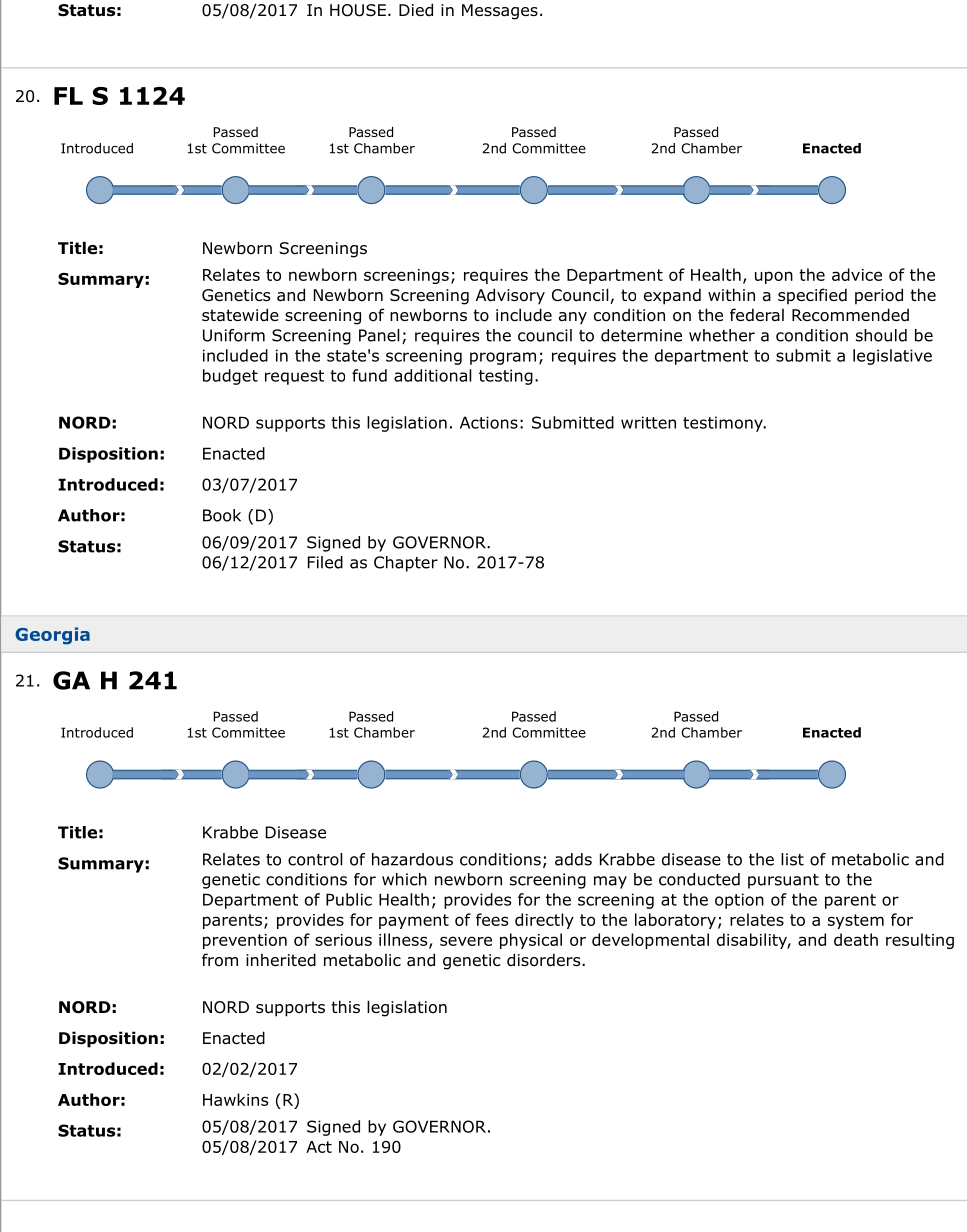 The height and width of the screenshot is (1232, 967). I want to click on Chapter, so click(406, 564).
